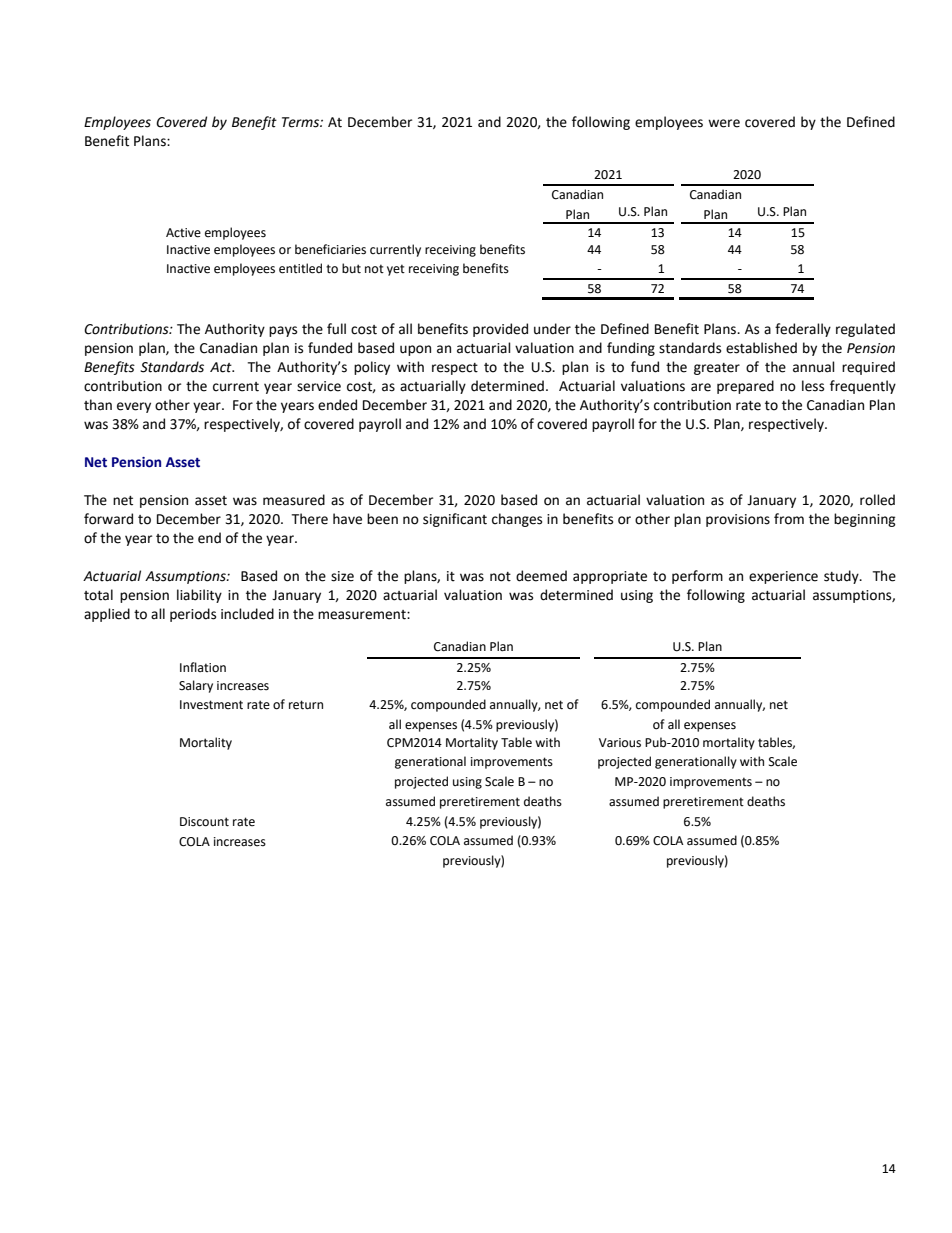 This screenshot has width=952, height=1233. What do you see at coordinates (783, 577) in the screenshot?
I see `experience` at bounding box center [783, 577].
